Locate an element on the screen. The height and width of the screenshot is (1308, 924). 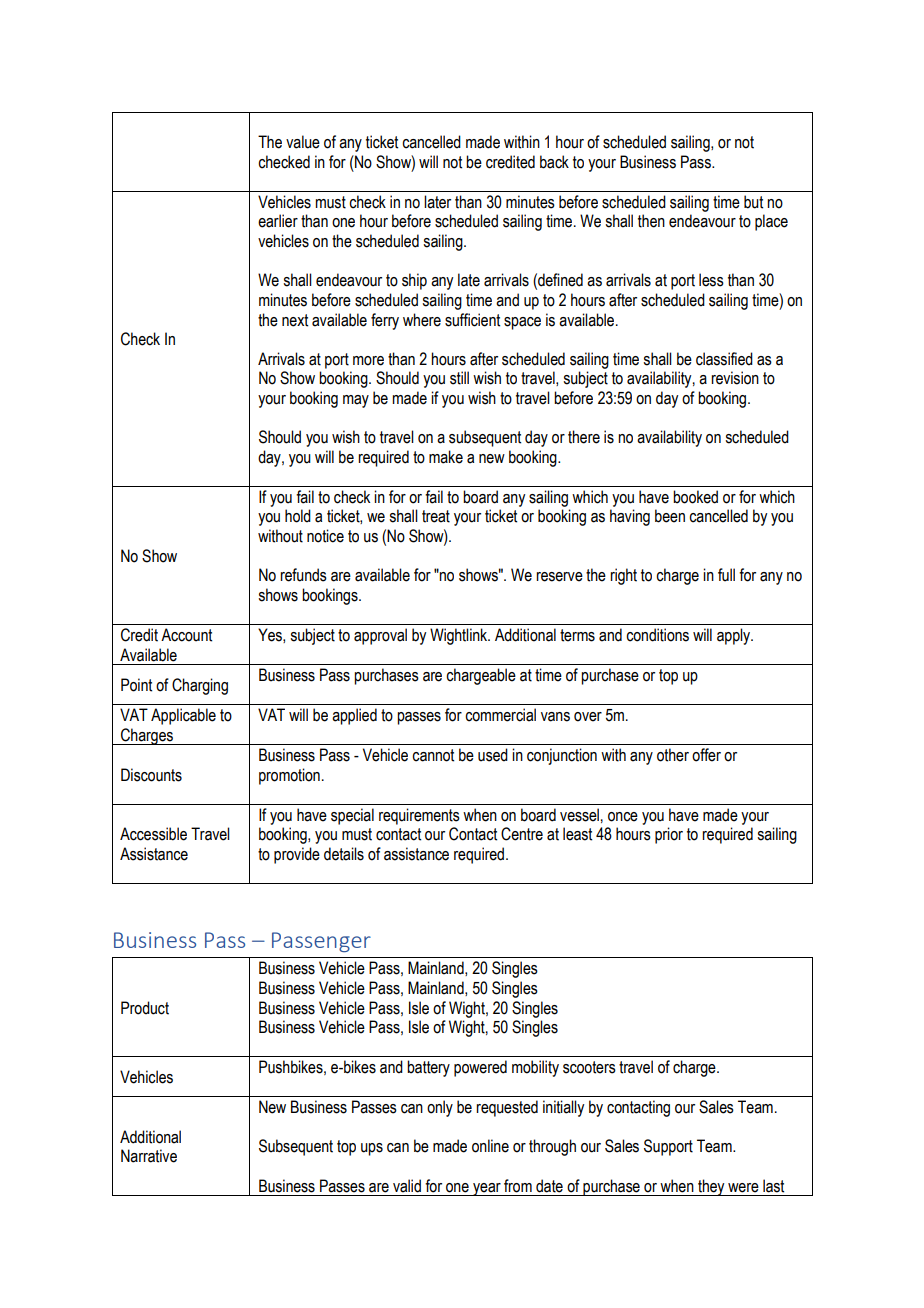
Narrative is located at coordinates (149, 1156).
